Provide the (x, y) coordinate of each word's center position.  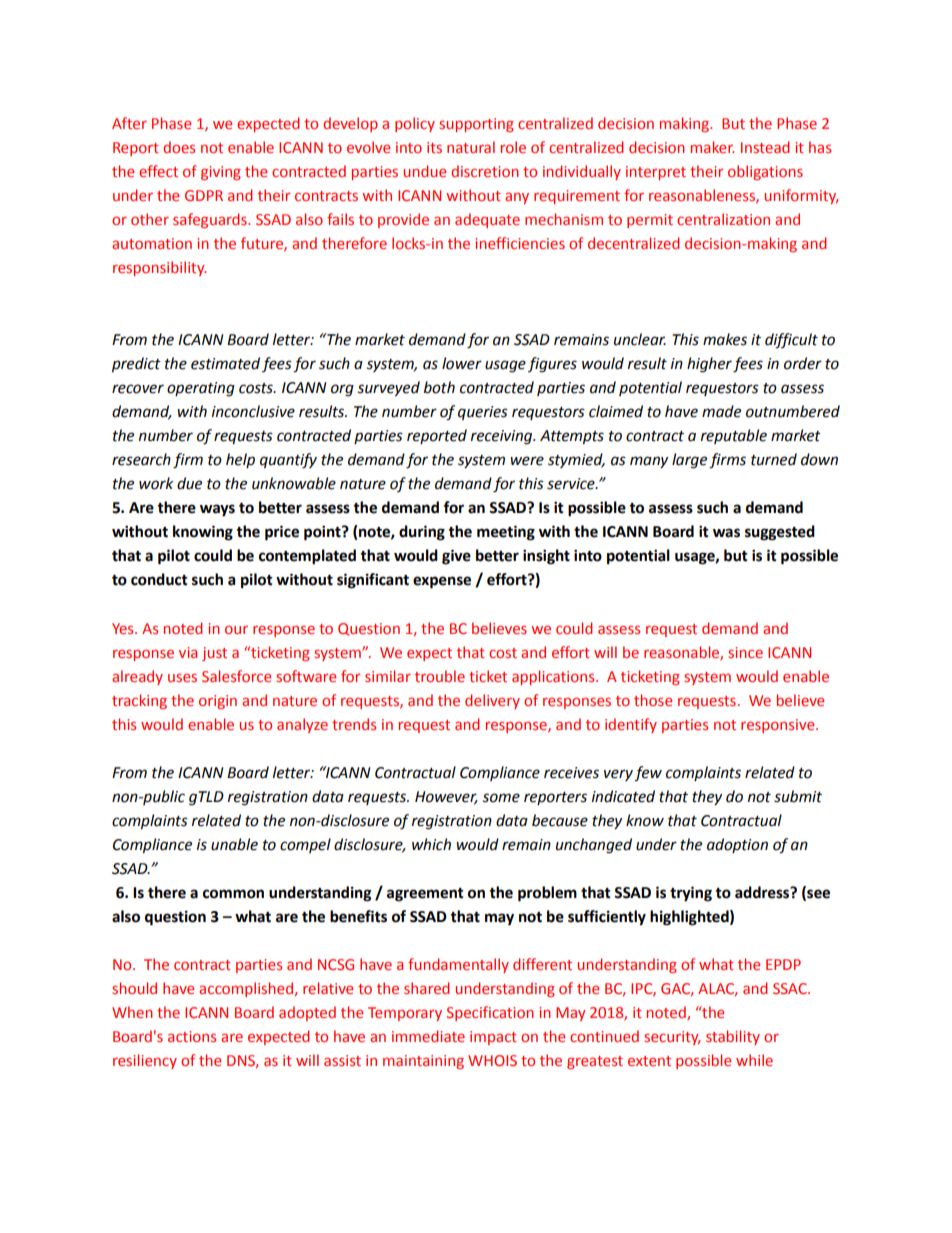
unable (234, 844)
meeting (506, 533)
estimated (225, 363)
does (179, 147)
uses (182, 677)
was (726, 533)
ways (217, 510)
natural (471, 147)
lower (462, 363)
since (745, 652)
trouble (440, 676)
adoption (737, 845)
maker (712, 147)
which (431, 844)
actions (192, 1036)
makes (725, 339)
